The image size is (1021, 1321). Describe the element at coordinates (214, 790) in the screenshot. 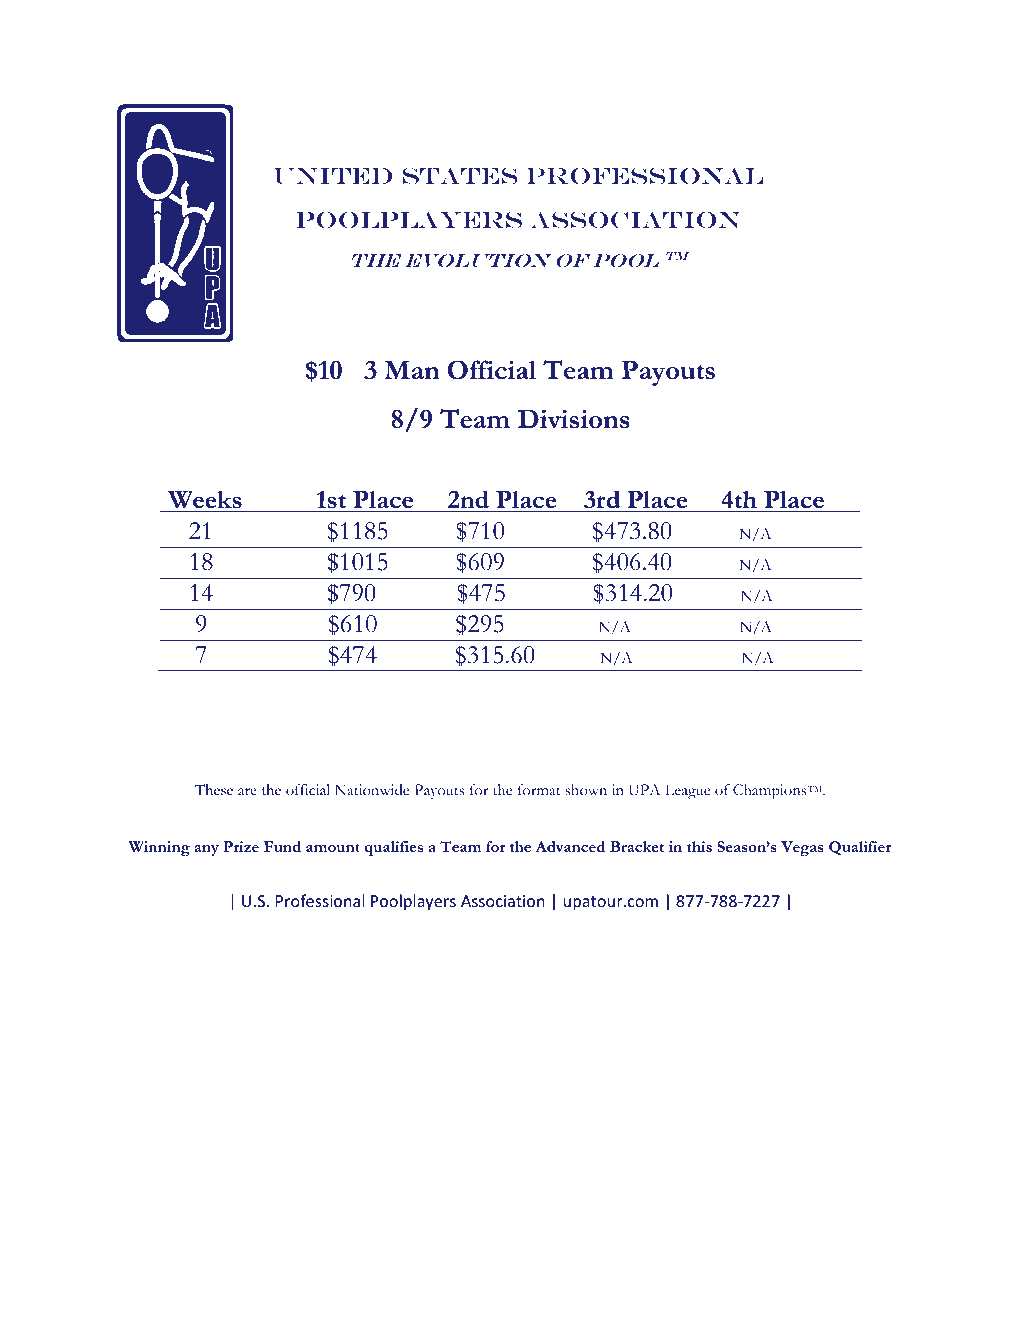

I see `These` at that location.
